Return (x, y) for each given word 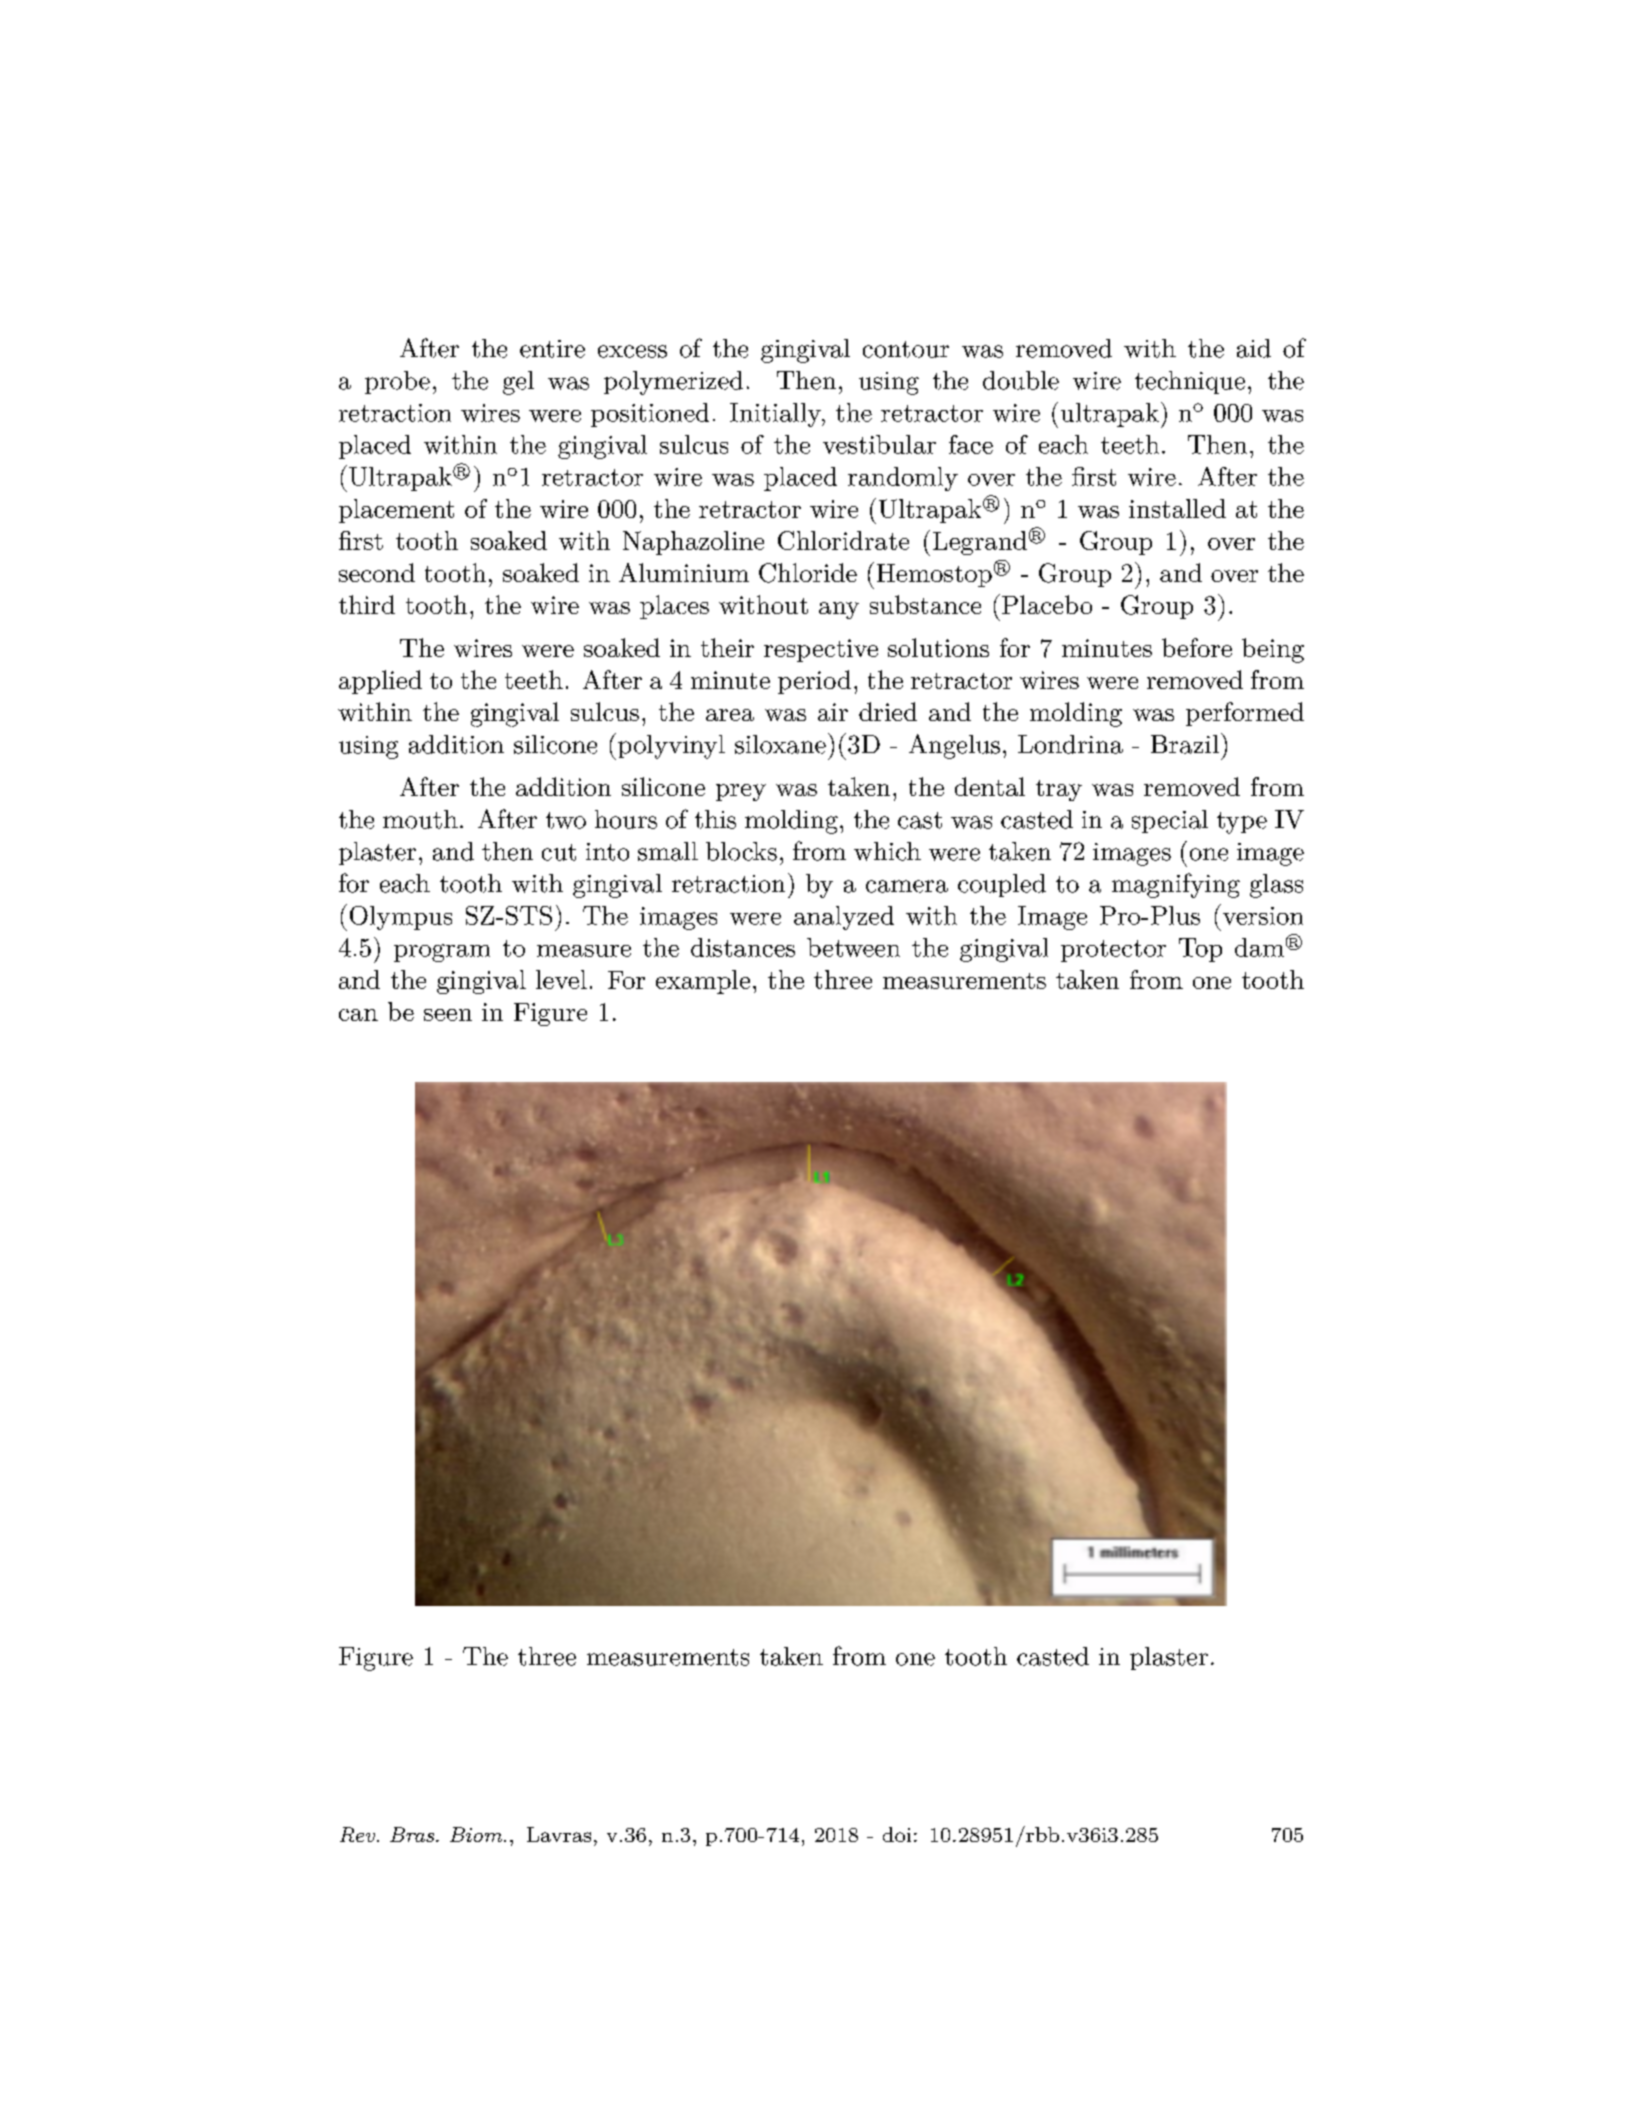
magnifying (1176, 885)
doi (897, 1834)
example (703, 982)
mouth (420, 819)
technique (1190, 382)
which (887, 851)
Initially (776, 415)
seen (448, 1015)
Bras (413, 1834)
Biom (477, 1834)
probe (397, 382)
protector (1113, 951)
